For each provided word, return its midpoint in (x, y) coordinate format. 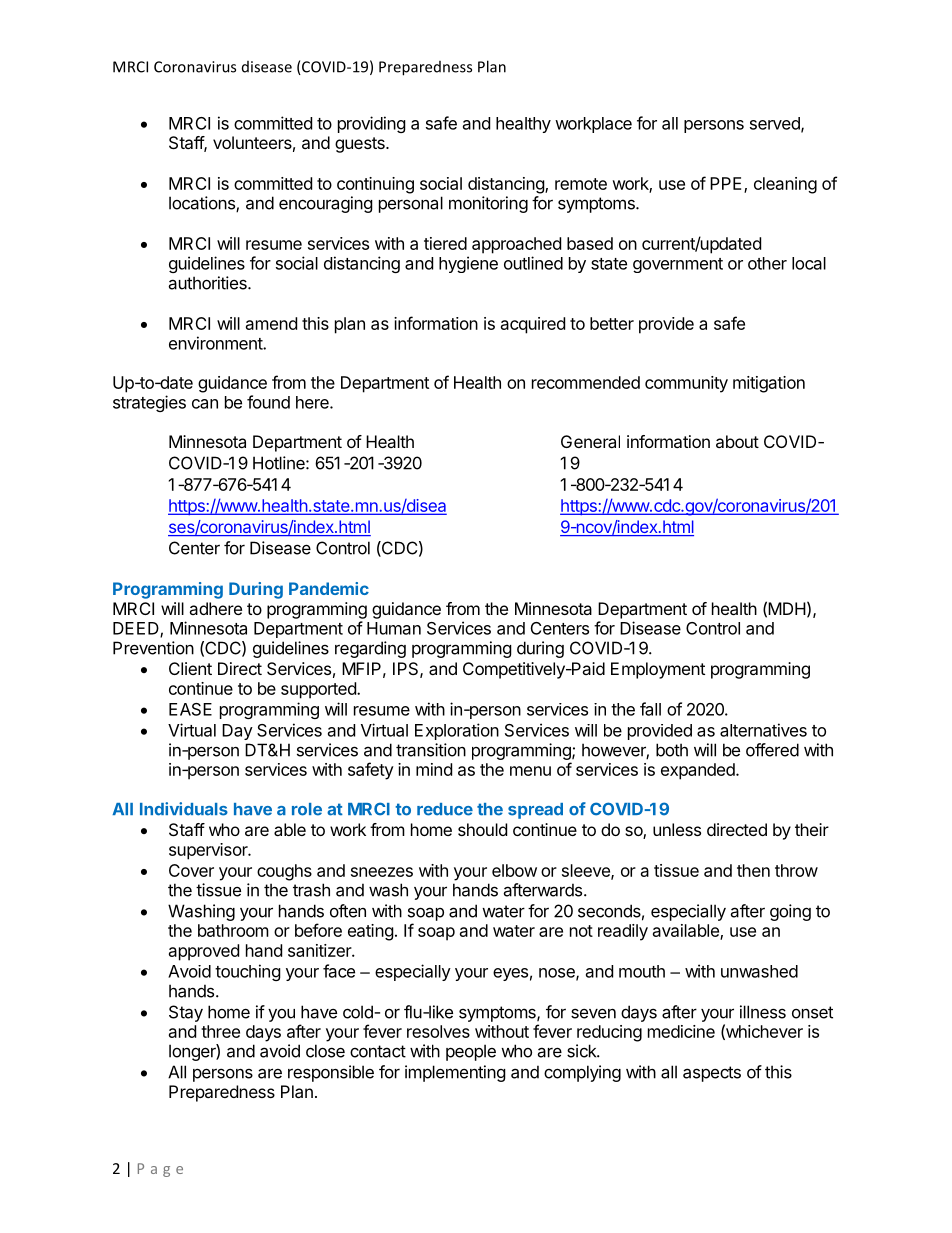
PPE (725, 183)
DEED (137, 629)
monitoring (488, 204)
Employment (658, 670)
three (220, 1031)
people (471, 1052)
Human (394, 628)
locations (203, 204)
